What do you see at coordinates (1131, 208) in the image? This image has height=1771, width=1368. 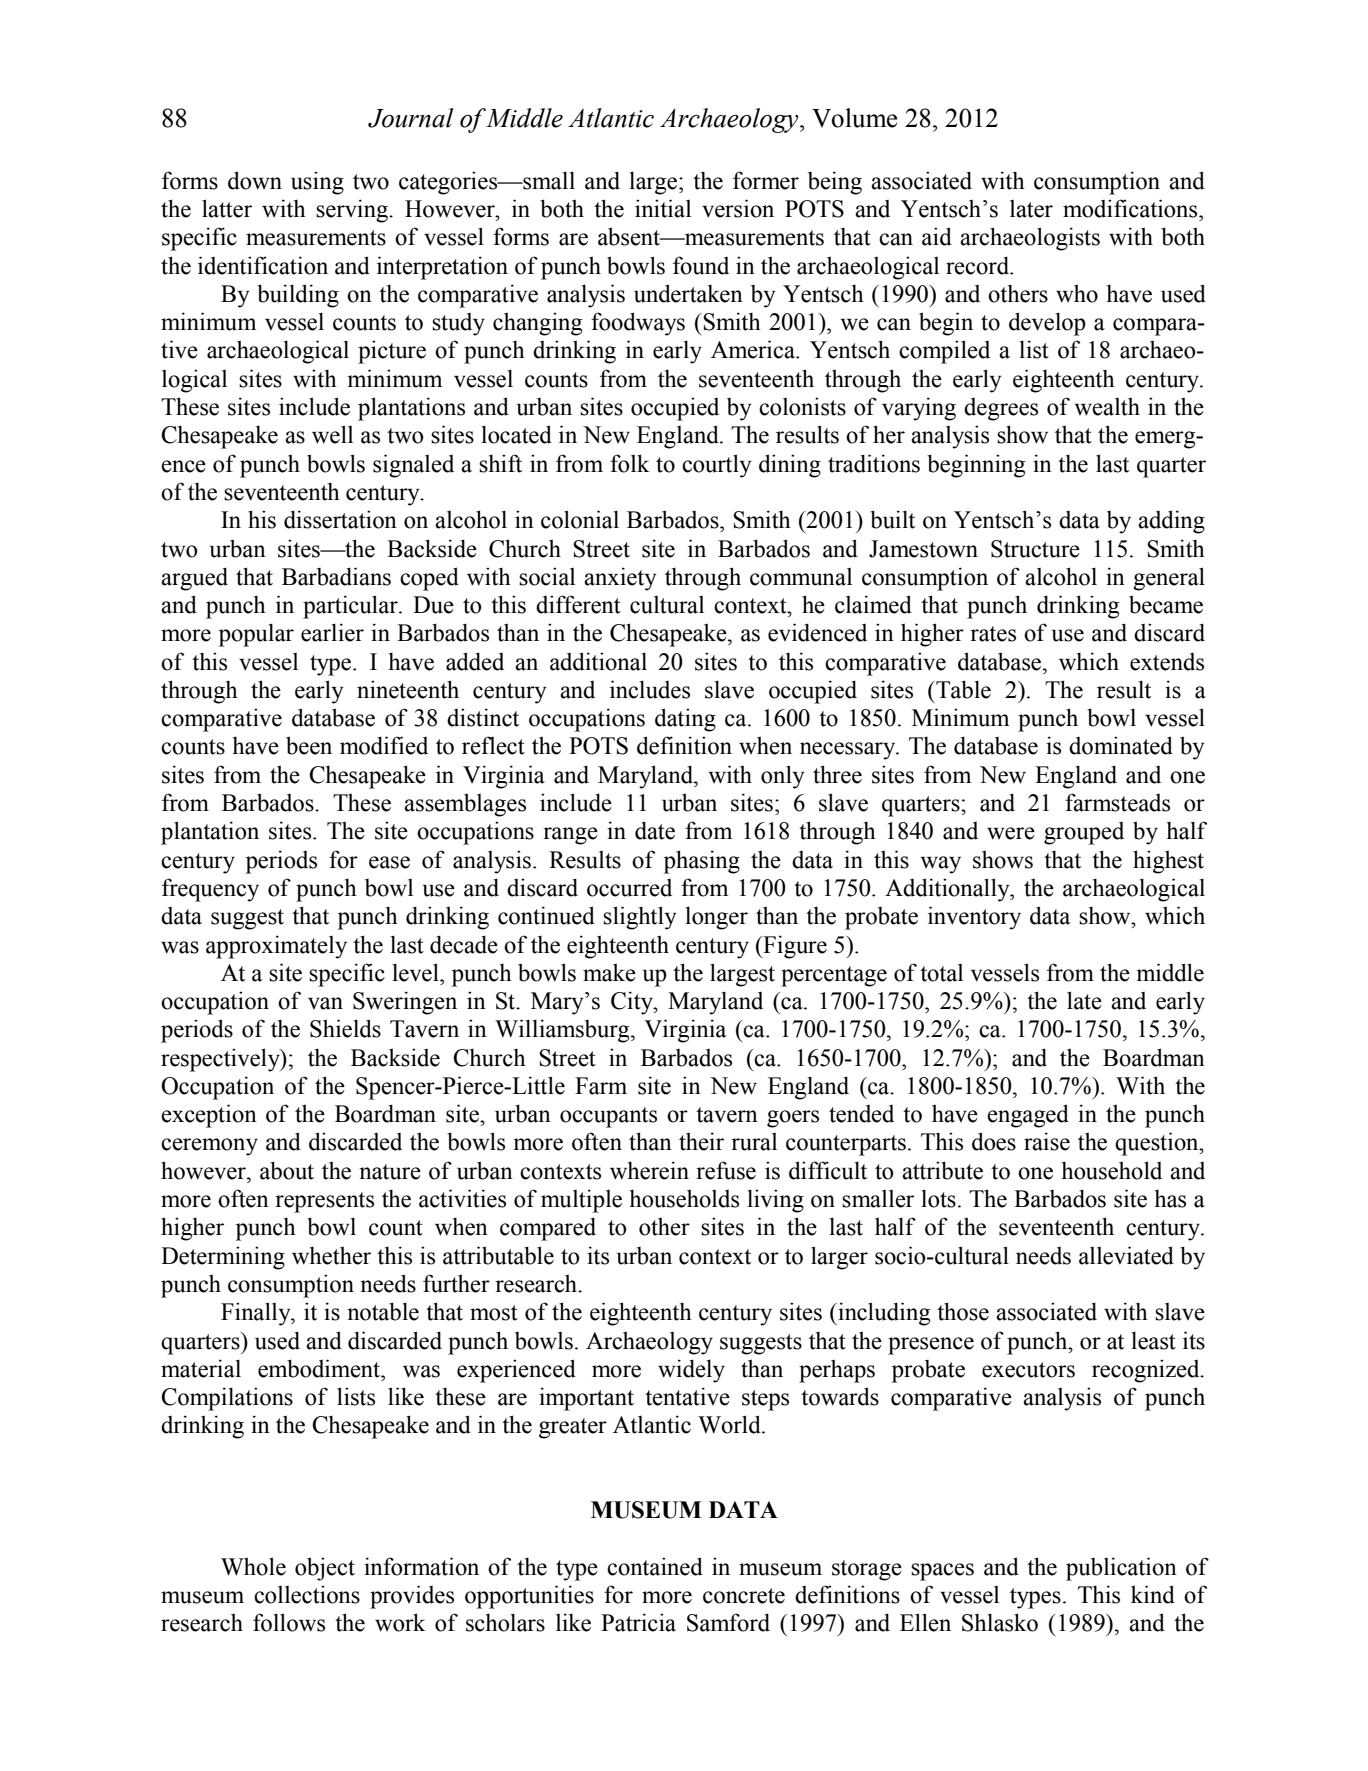 I see `modifications` at bounding box center [1131, 208].
